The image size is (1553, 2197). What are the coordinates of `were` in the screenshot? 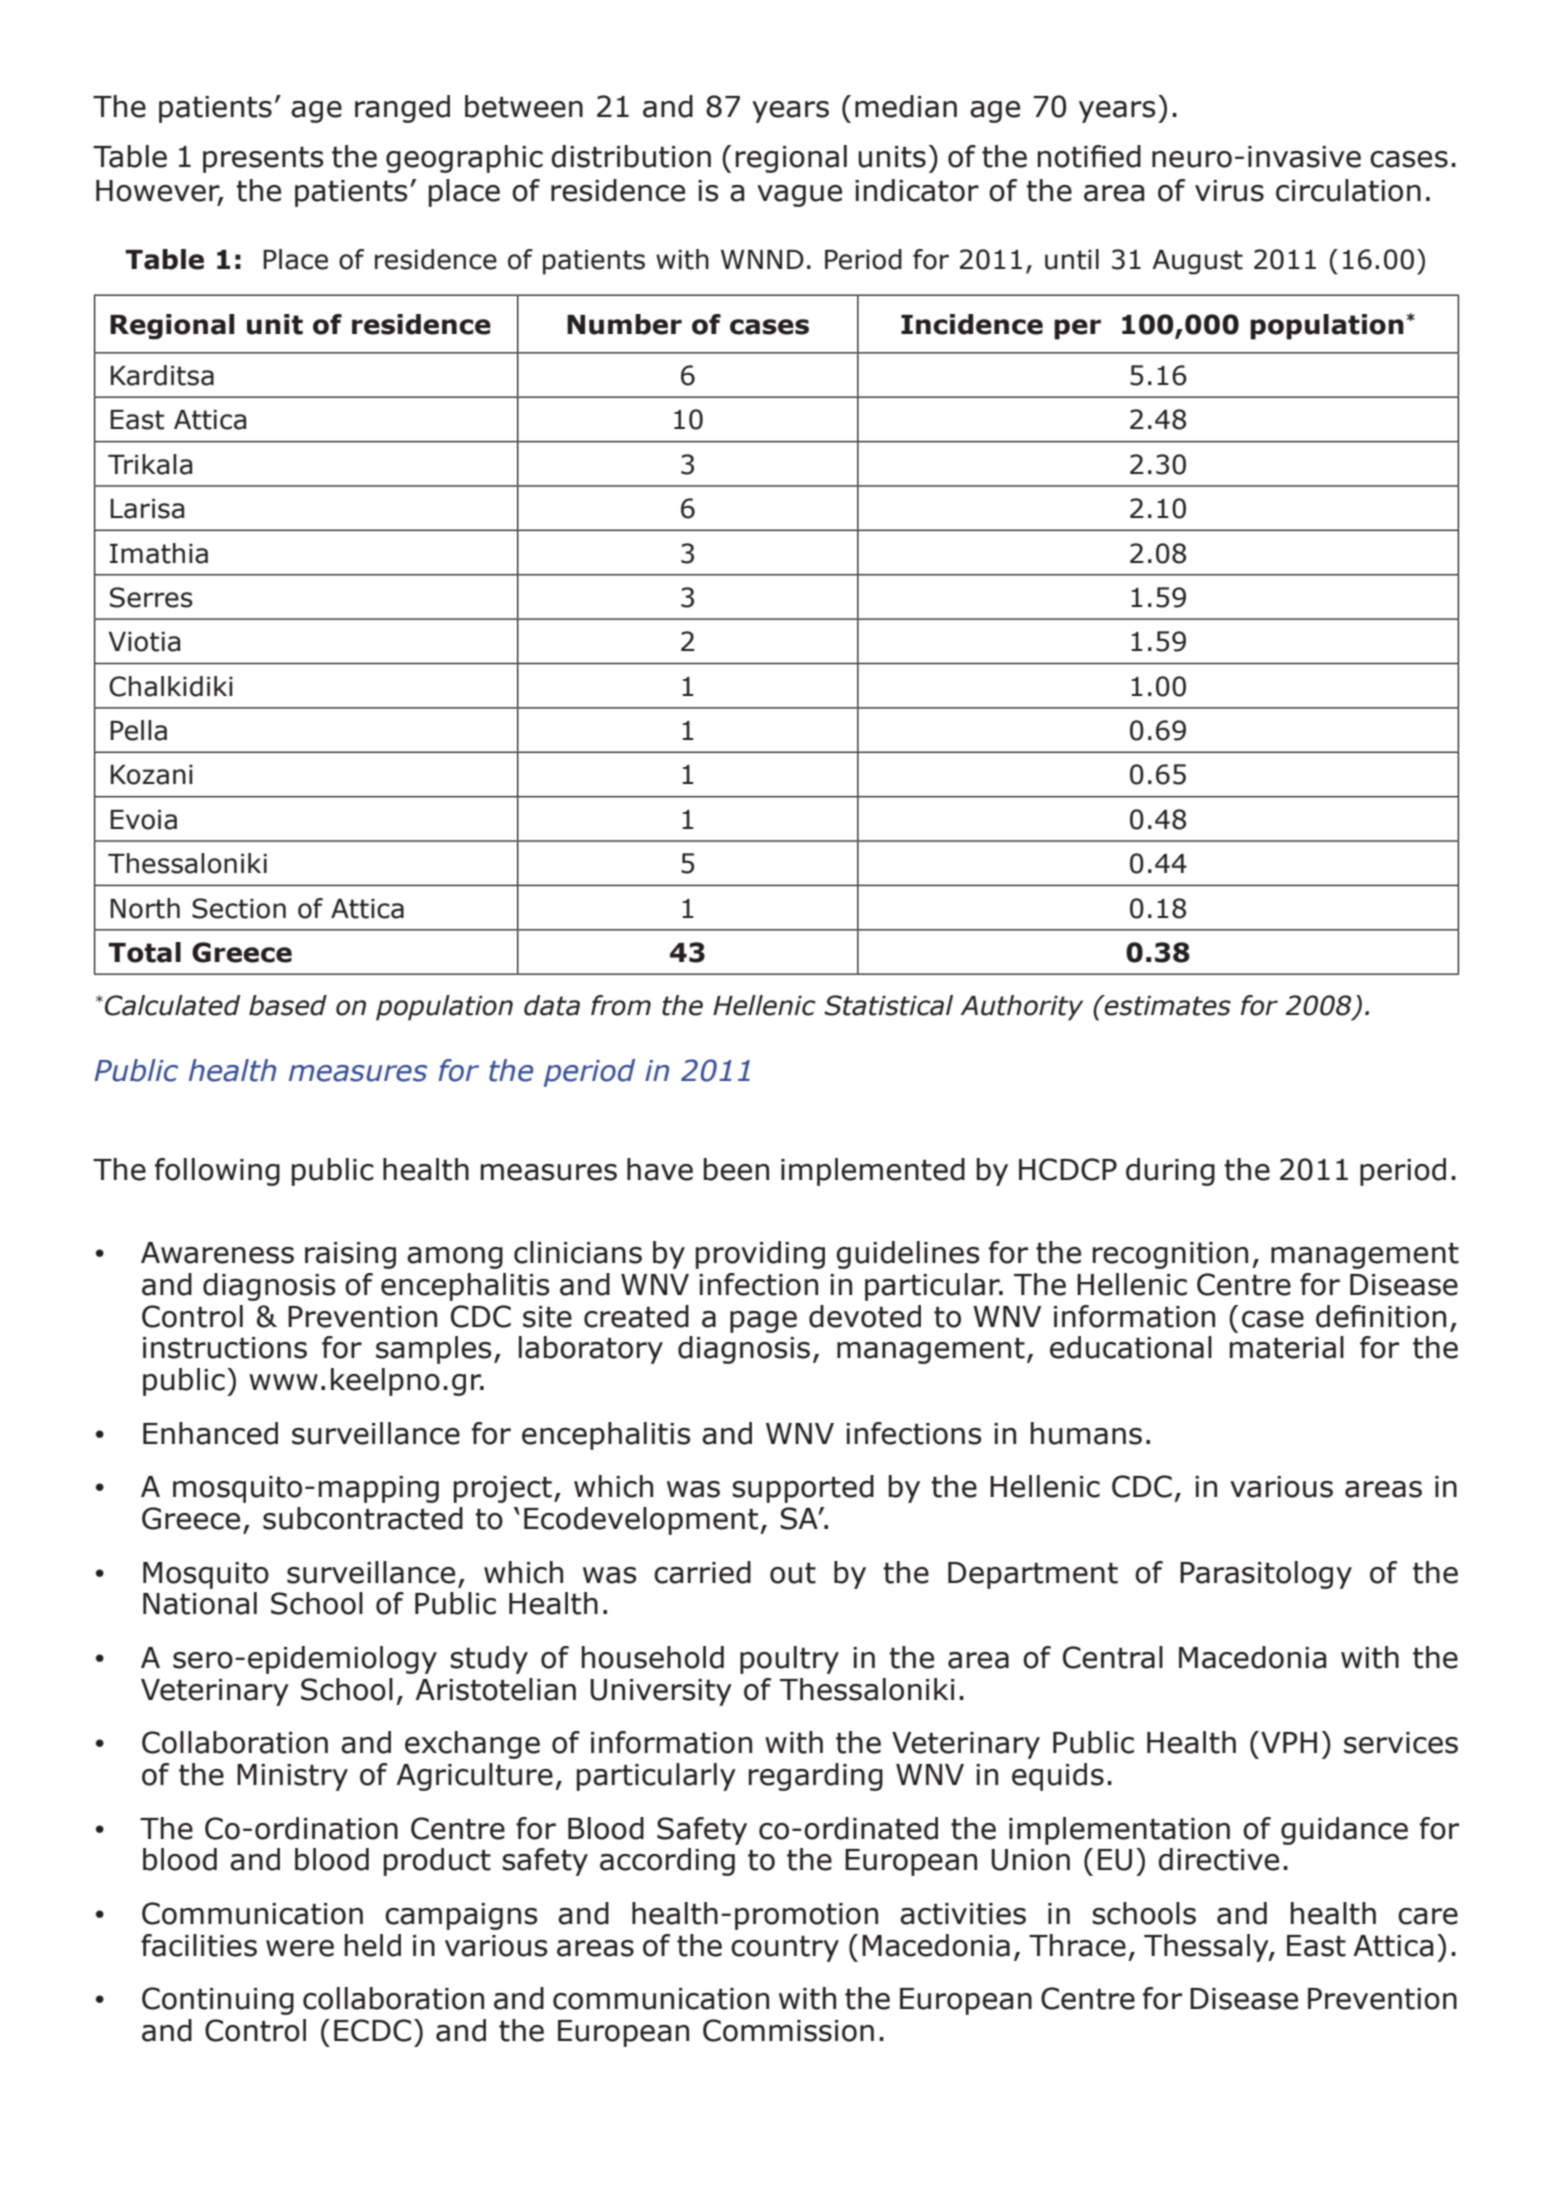 It's located at (300, 1948).
